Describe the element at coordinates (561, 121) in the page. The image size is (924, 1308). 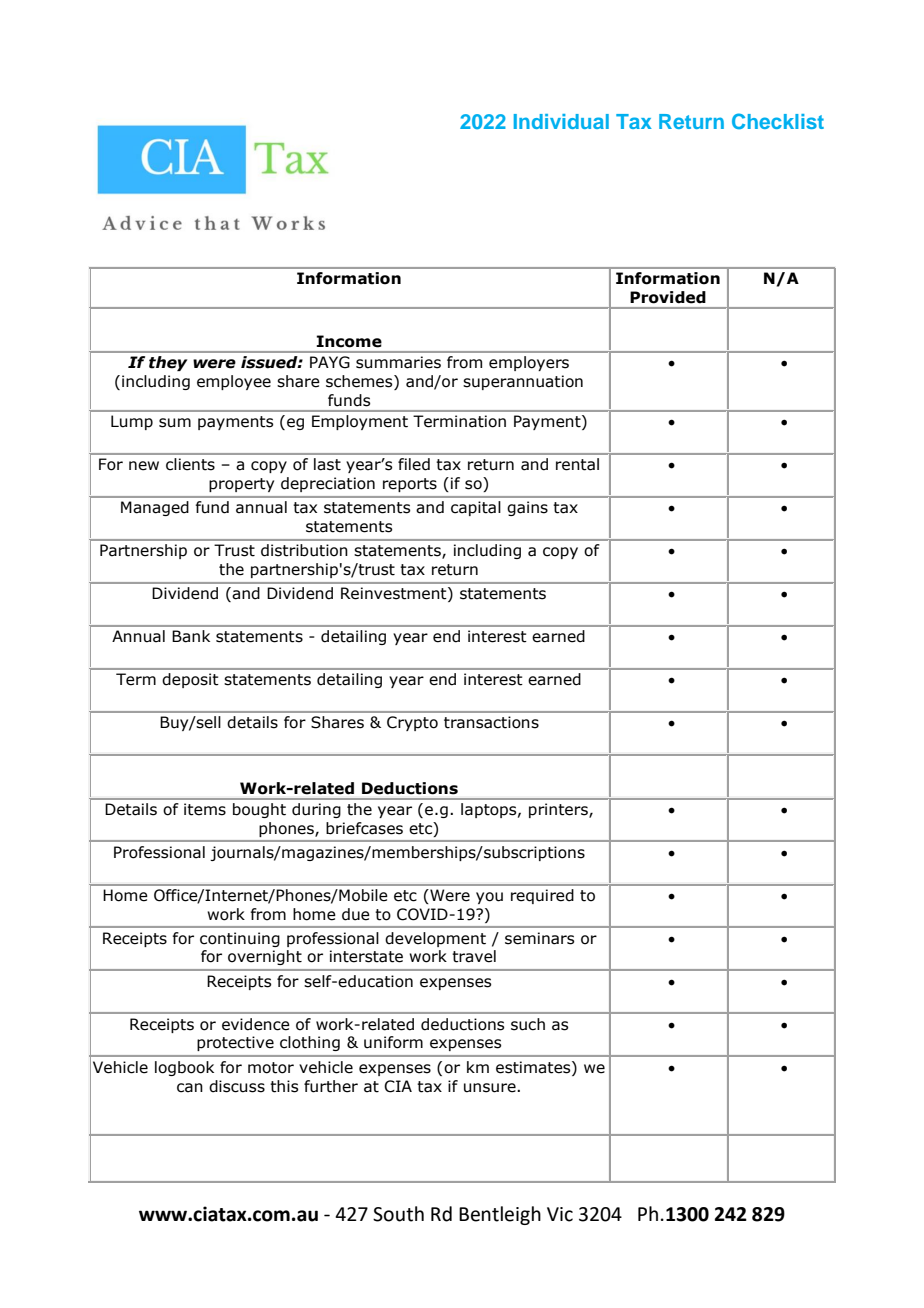
I see `Individual` at that location.
